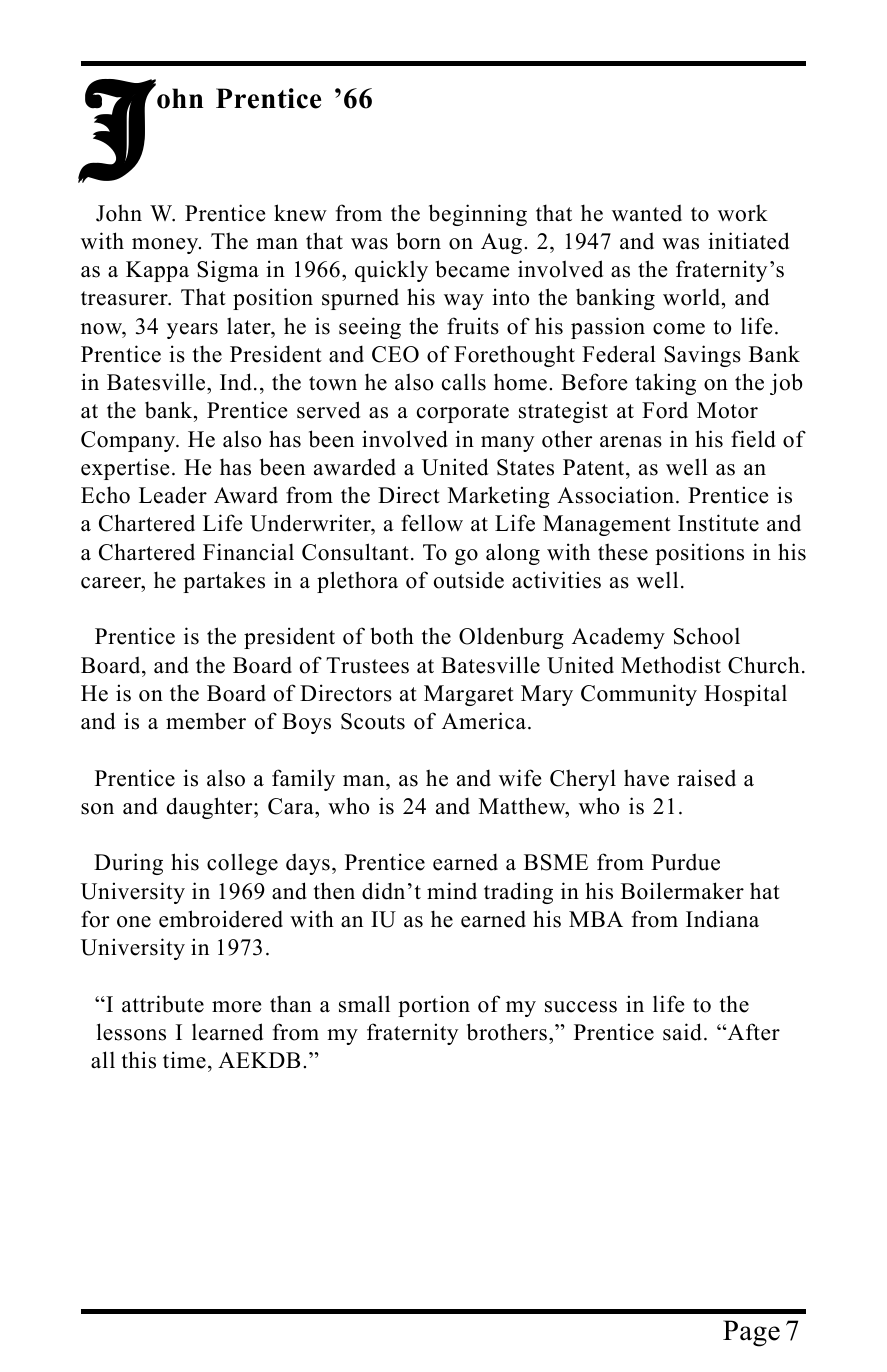 This page has width=887, height=1372. I want to click on initiated, so click(748, 241).
